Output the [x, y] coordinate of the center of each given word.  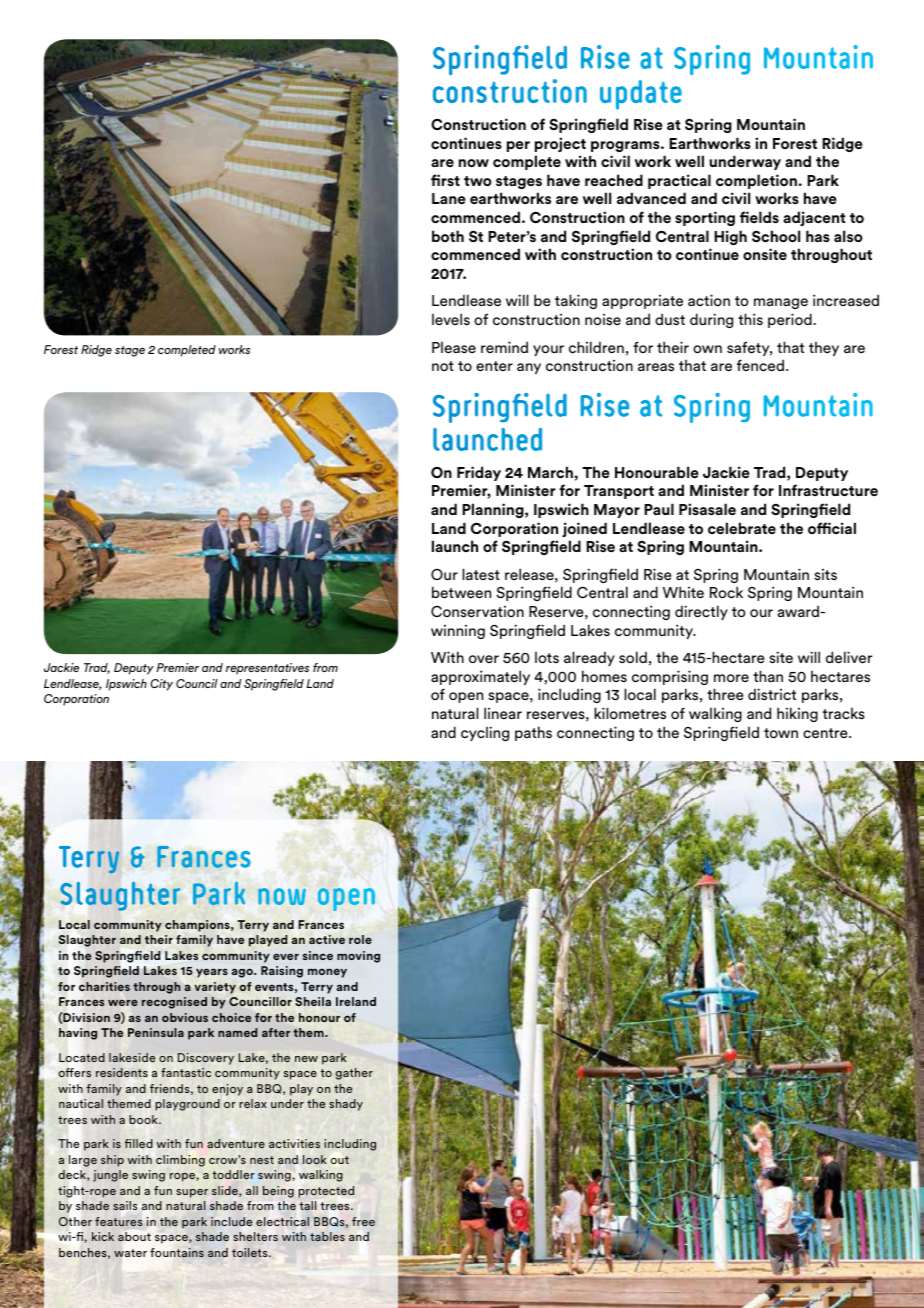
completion [756, 181]
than [768, 676]
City [161, 685]
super [192, 1193]
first [445, 180]
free [363, 1221]
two [478, 181]
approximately [480, 677]
